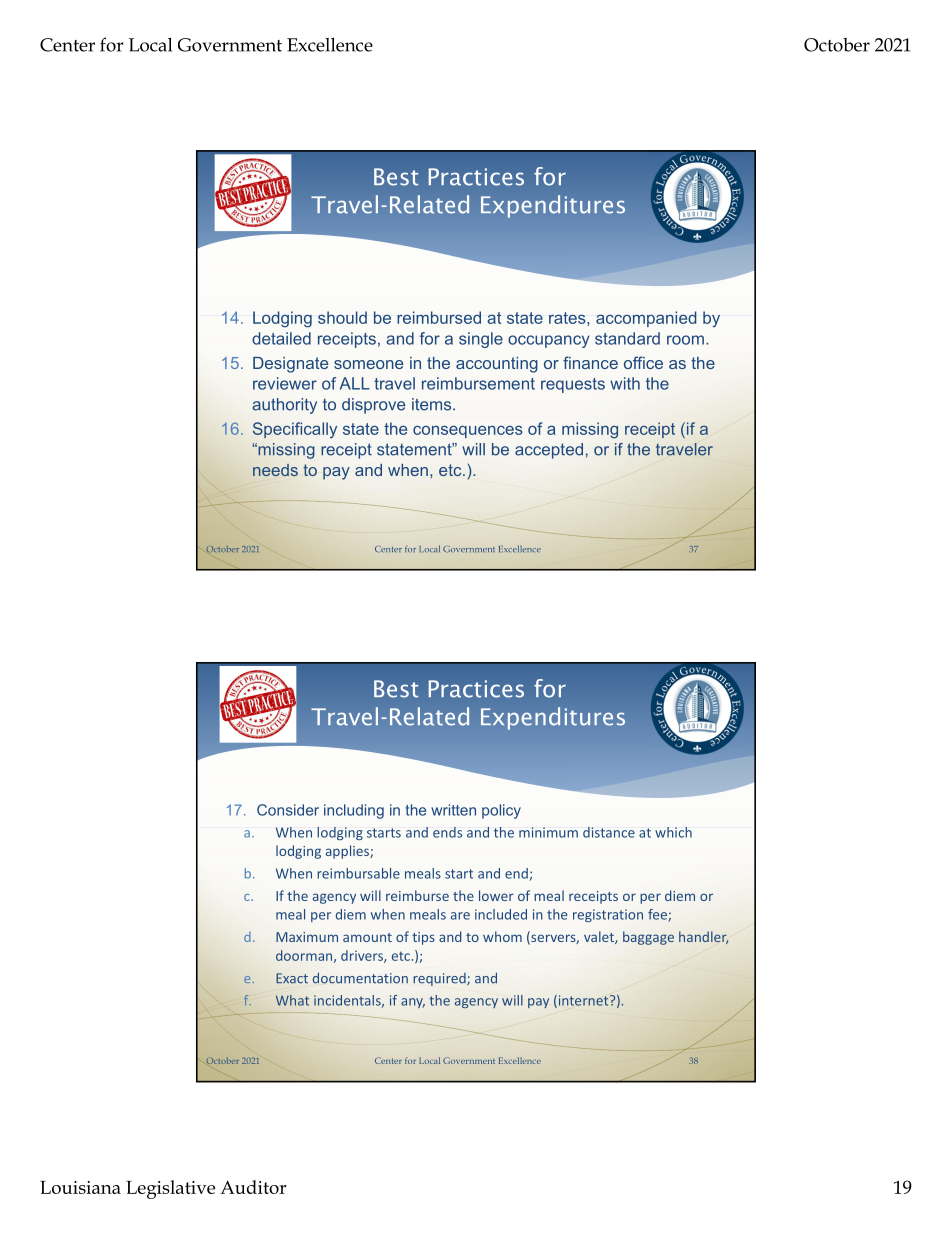 The image size is (952, 1233). Describe the element at coordinates (354, 811) in the image. I see `including` at that location.
